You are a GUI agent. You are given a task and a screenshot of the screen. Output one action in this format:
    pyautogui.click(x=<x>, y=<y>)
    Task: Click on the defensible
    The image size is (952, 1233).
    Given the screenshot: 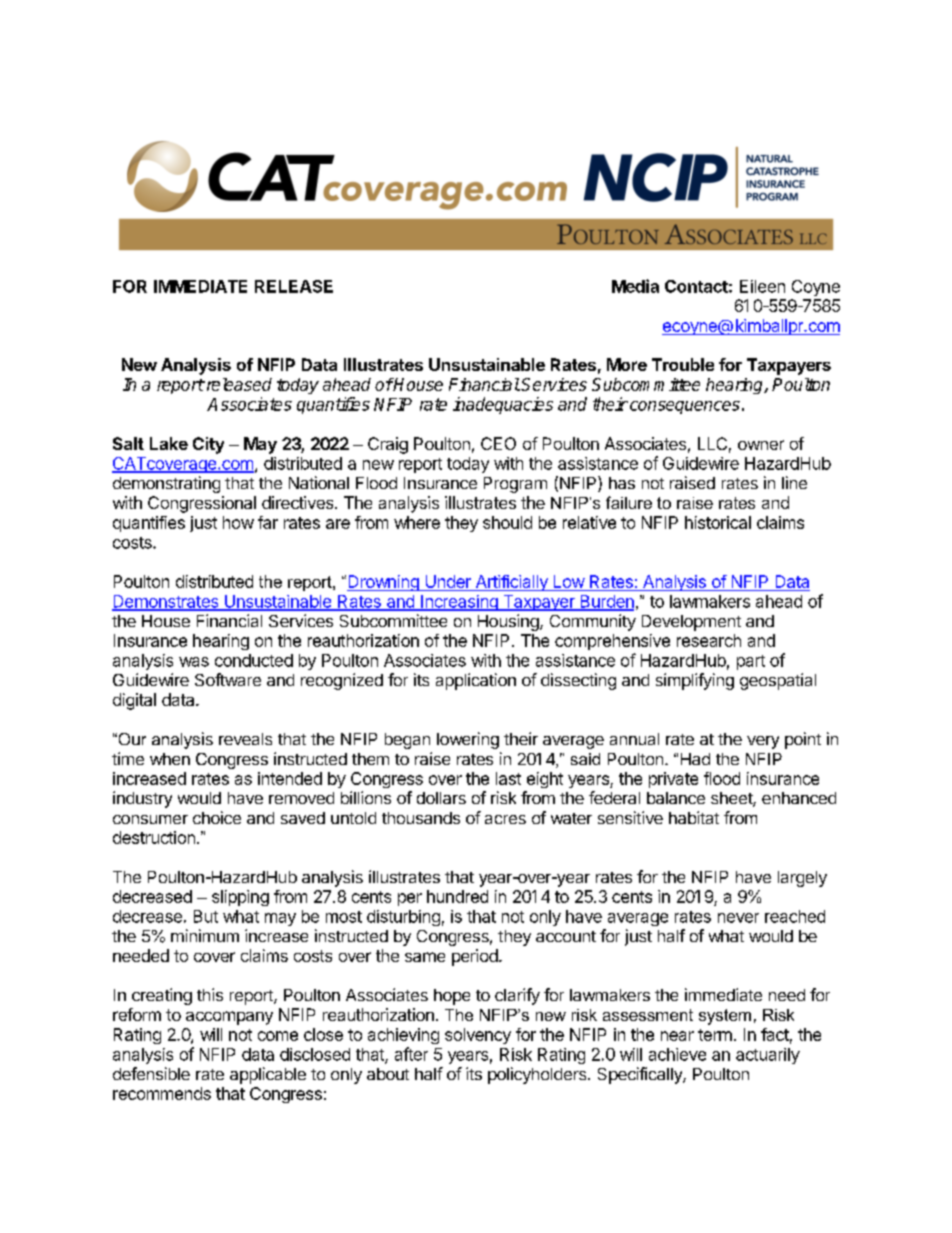 What is the action you would take?
    pyautogui.click(x=151, y=1073)
